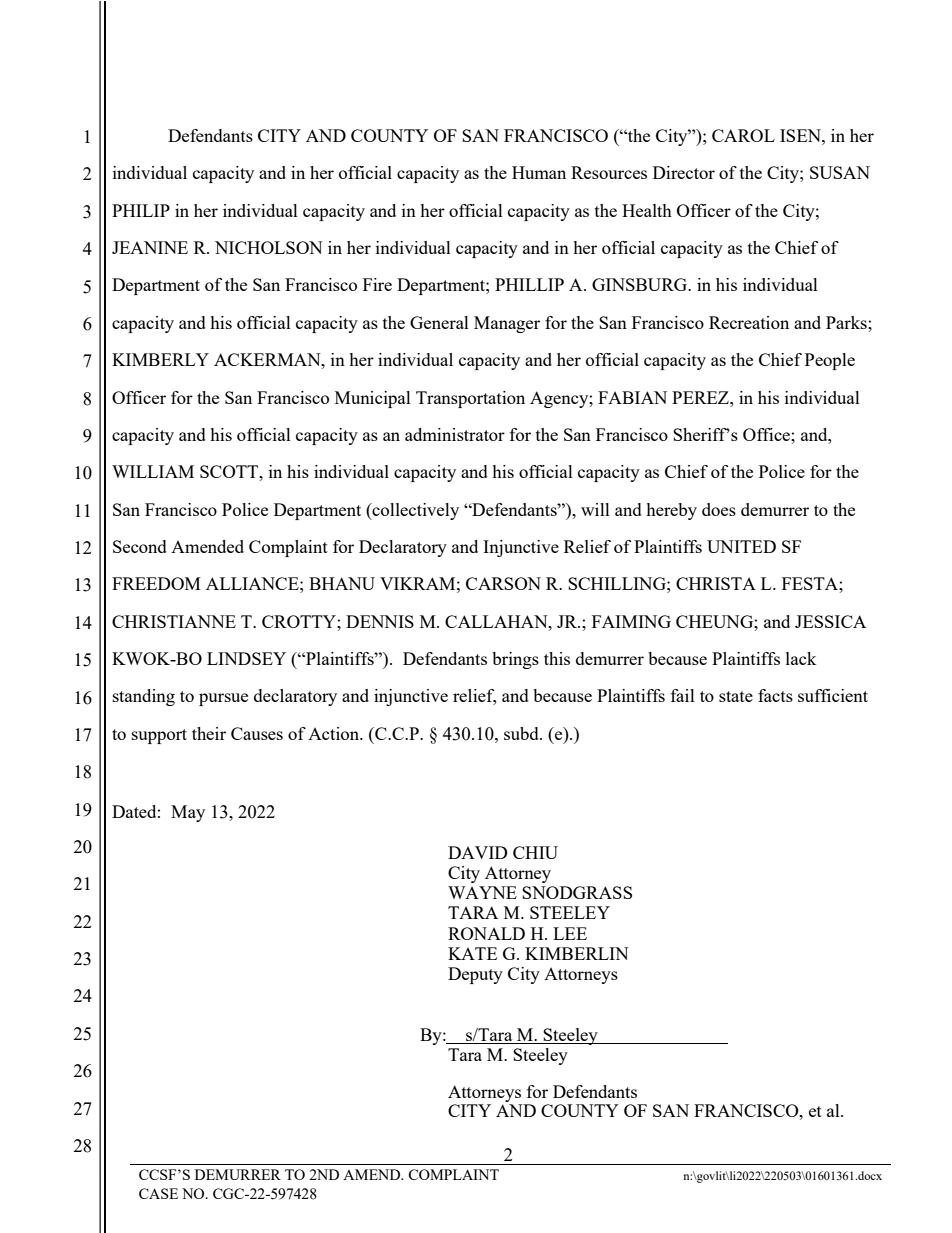 Image resolution: width=952 pixels, height=1233 pixels. Describe the element at coordinates (539, 172) in the document. I see `Human` at that location.
